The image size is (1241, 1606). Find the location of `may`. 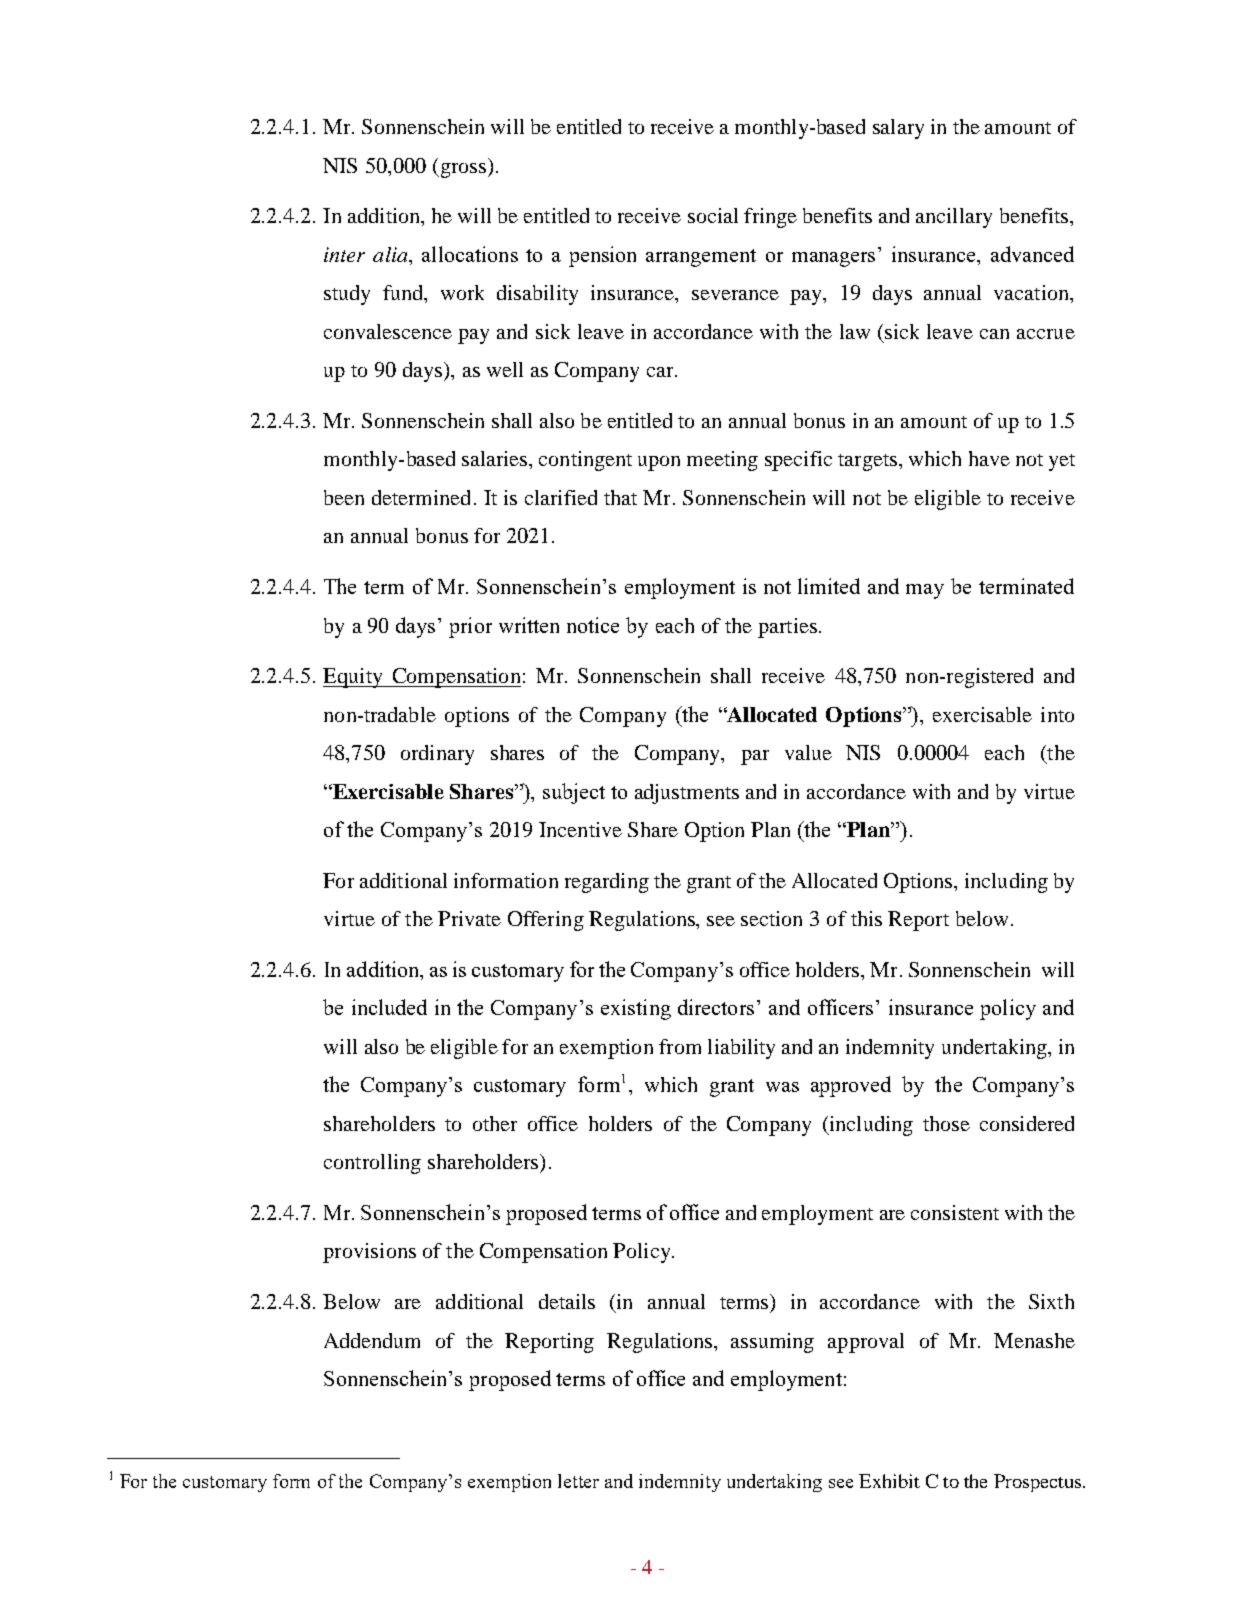

may is located at coordinates (925, 591).
